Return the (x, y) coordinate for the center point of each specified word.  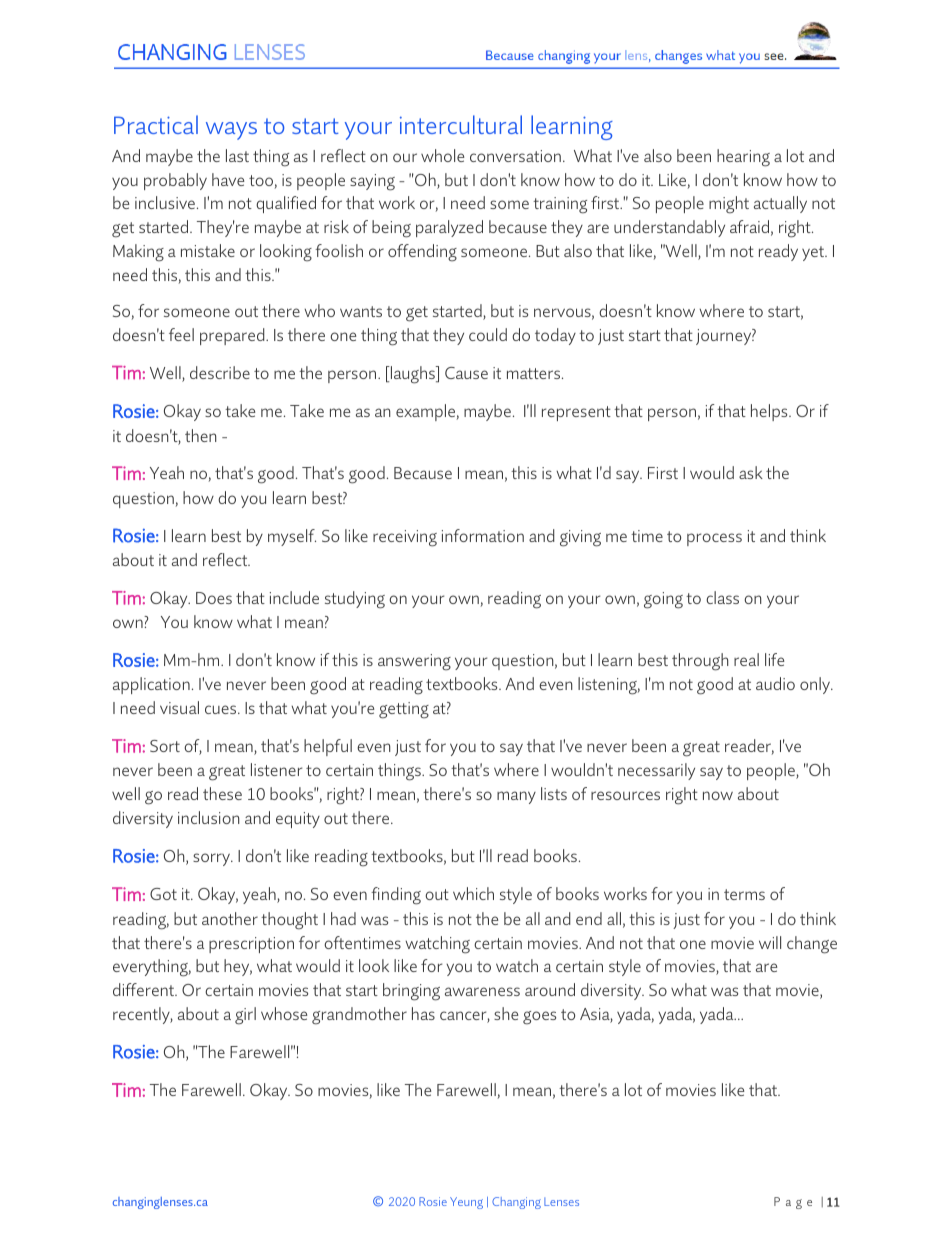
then (200, 435)
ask (751, 472)
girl (245, 1016)
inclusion (208, 817)
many (516, 797)
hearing (743, 158)
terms (744, 894)
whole (443, 155)
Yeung (466, 1203)
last (237, 155)
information (483, 535)
